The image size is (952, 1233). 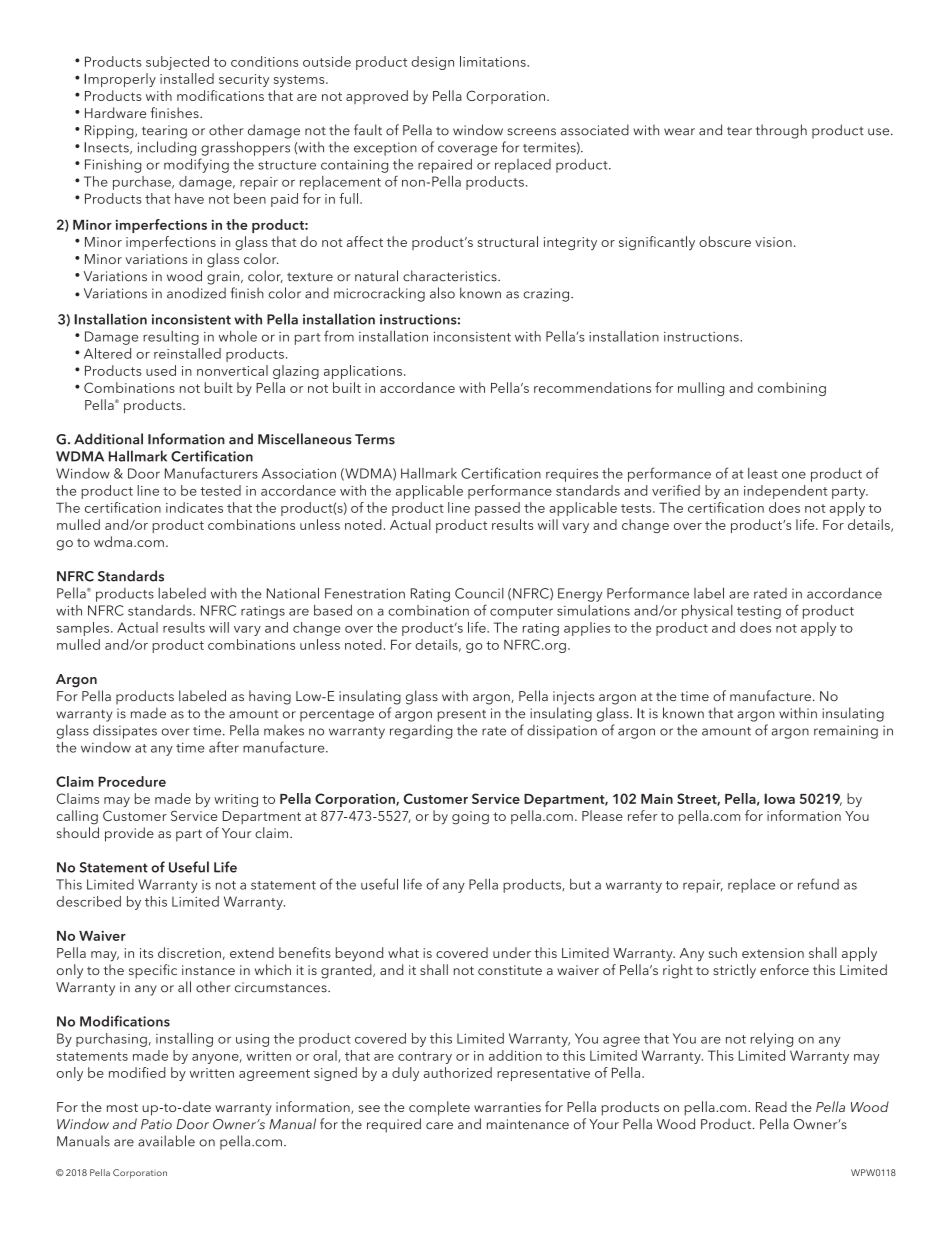 What do you see at coordinates (707, 612) in the image?
I see `physical` at bounding box center [707, 612].
